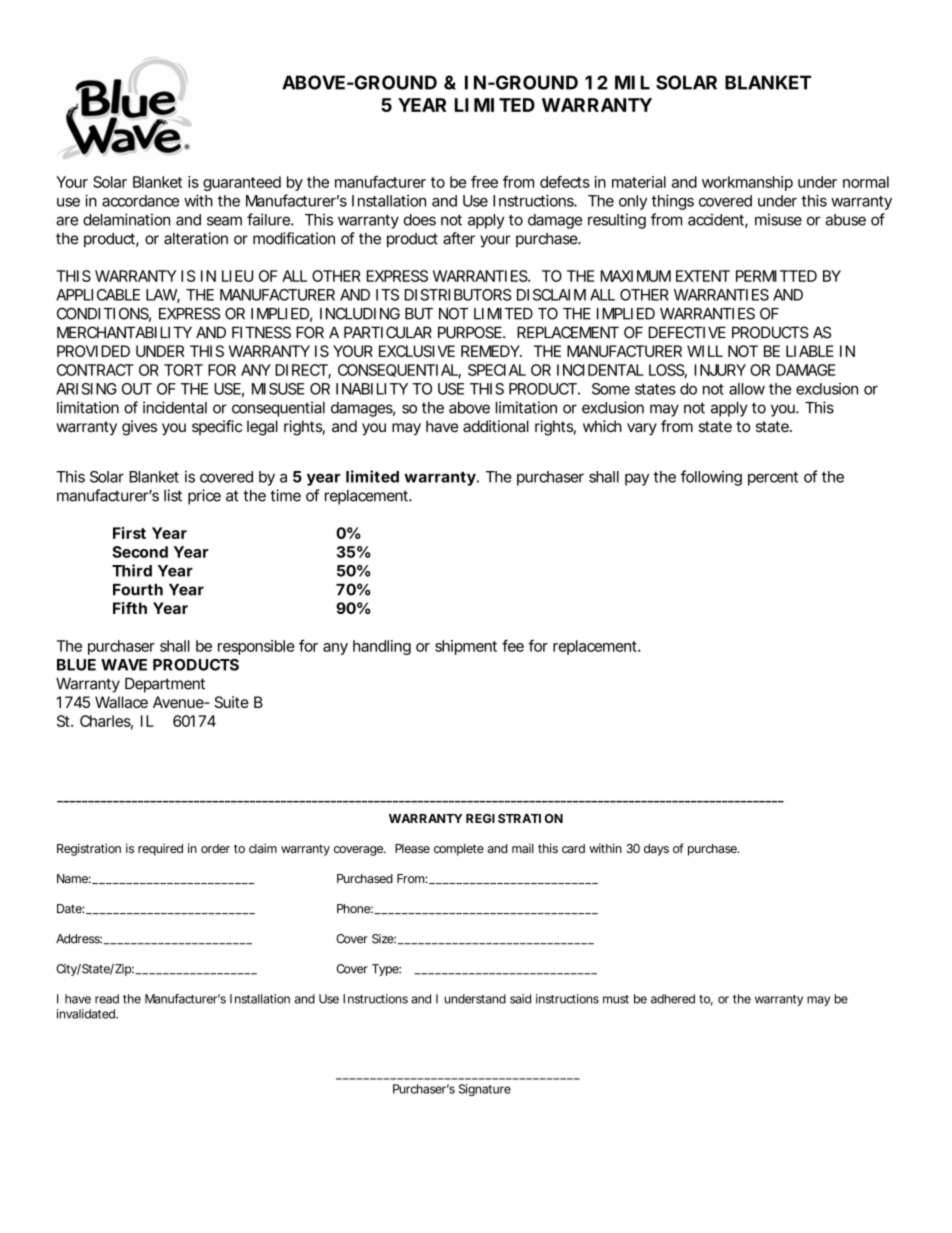  Describe the element at coordinates (747, 183) in the image. I see `workmanship` at that location.
